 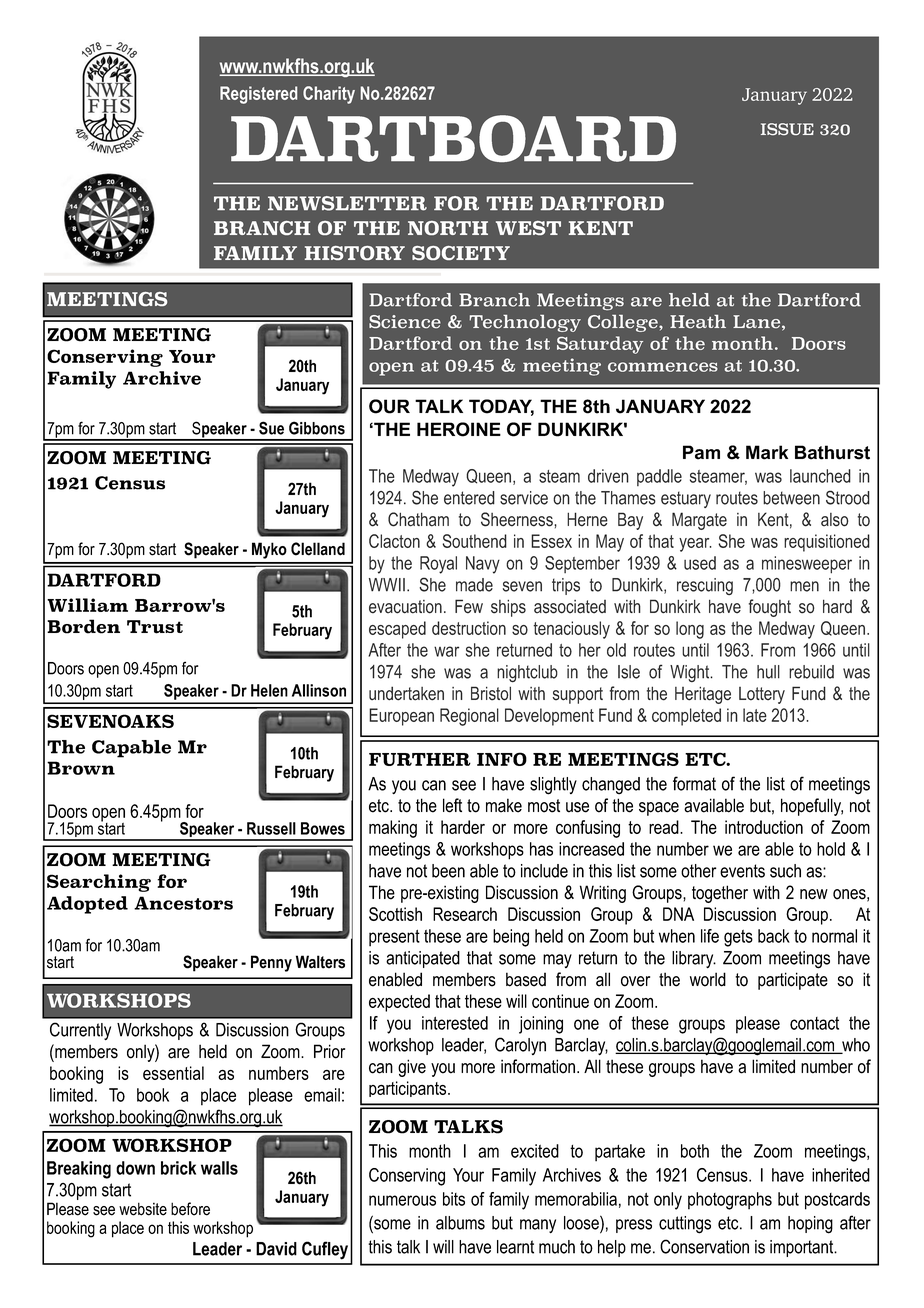 I want to click on war, so click(x=446, y=651).
